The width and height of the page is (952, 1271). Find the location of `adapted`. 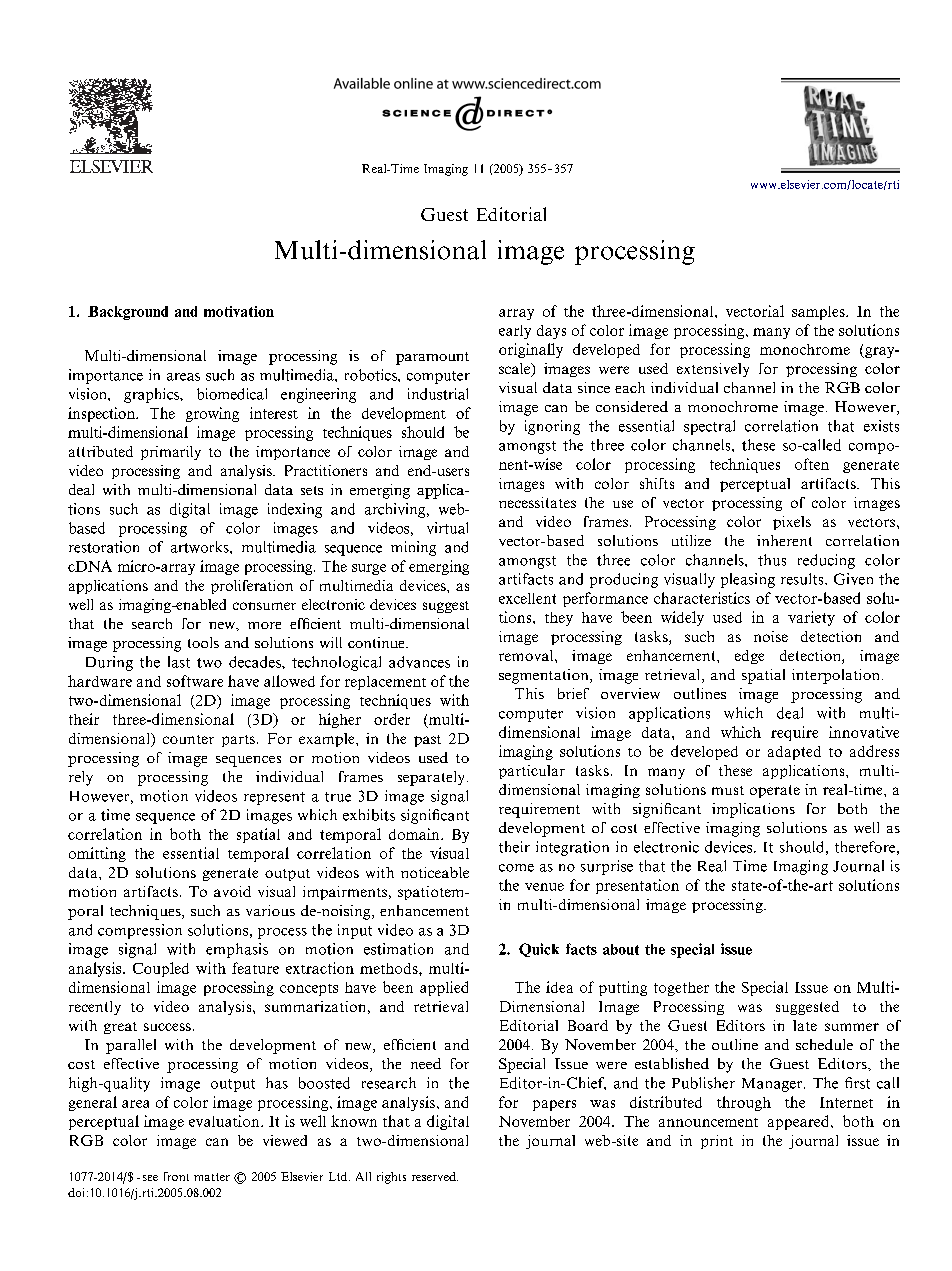

adapted is located at coordinates (794, 753).
